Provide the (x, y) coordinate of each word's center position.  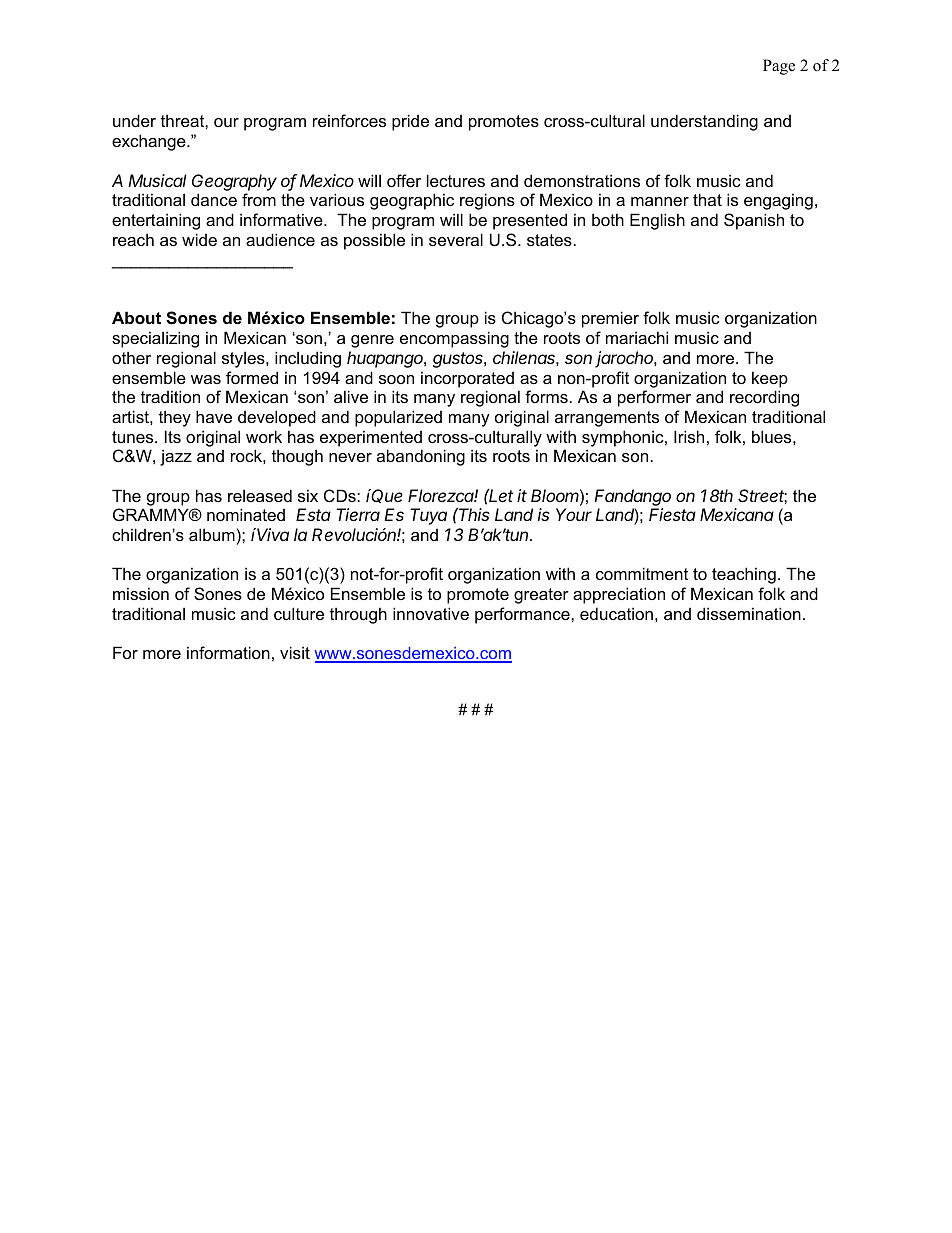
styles (244, 359)
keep (770, 379)
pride (410, 122)
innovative (431, 613)
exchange (150, 142)
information (228, 652)
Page (779, 67)
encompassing (454, 339)
